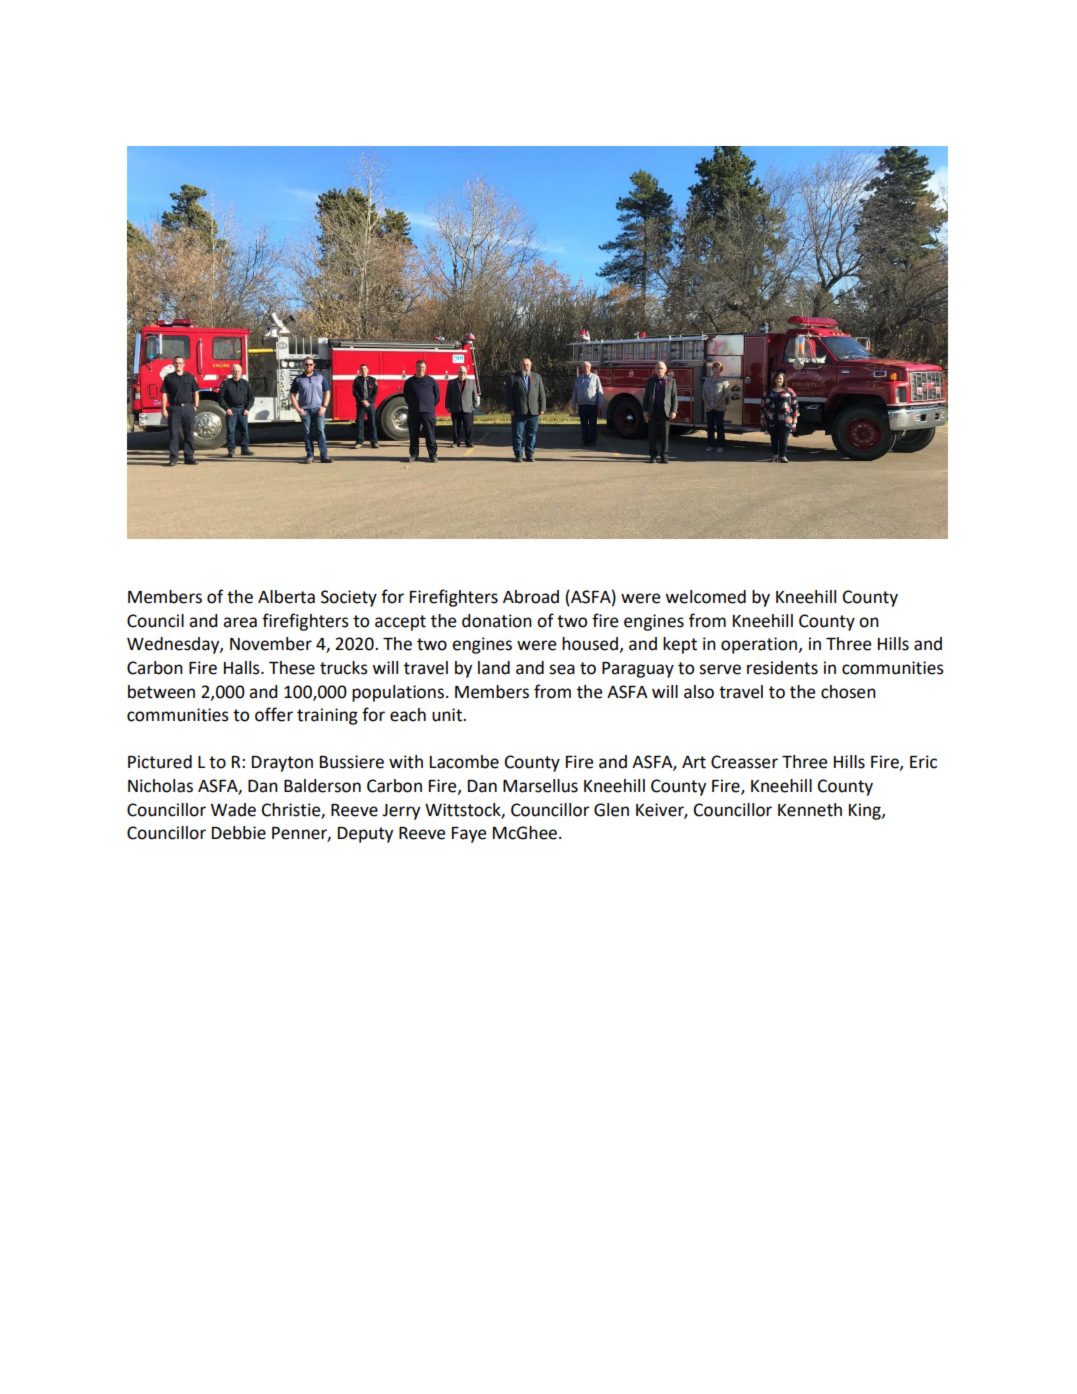  I want to click on Abroad, so click(531, 597).
